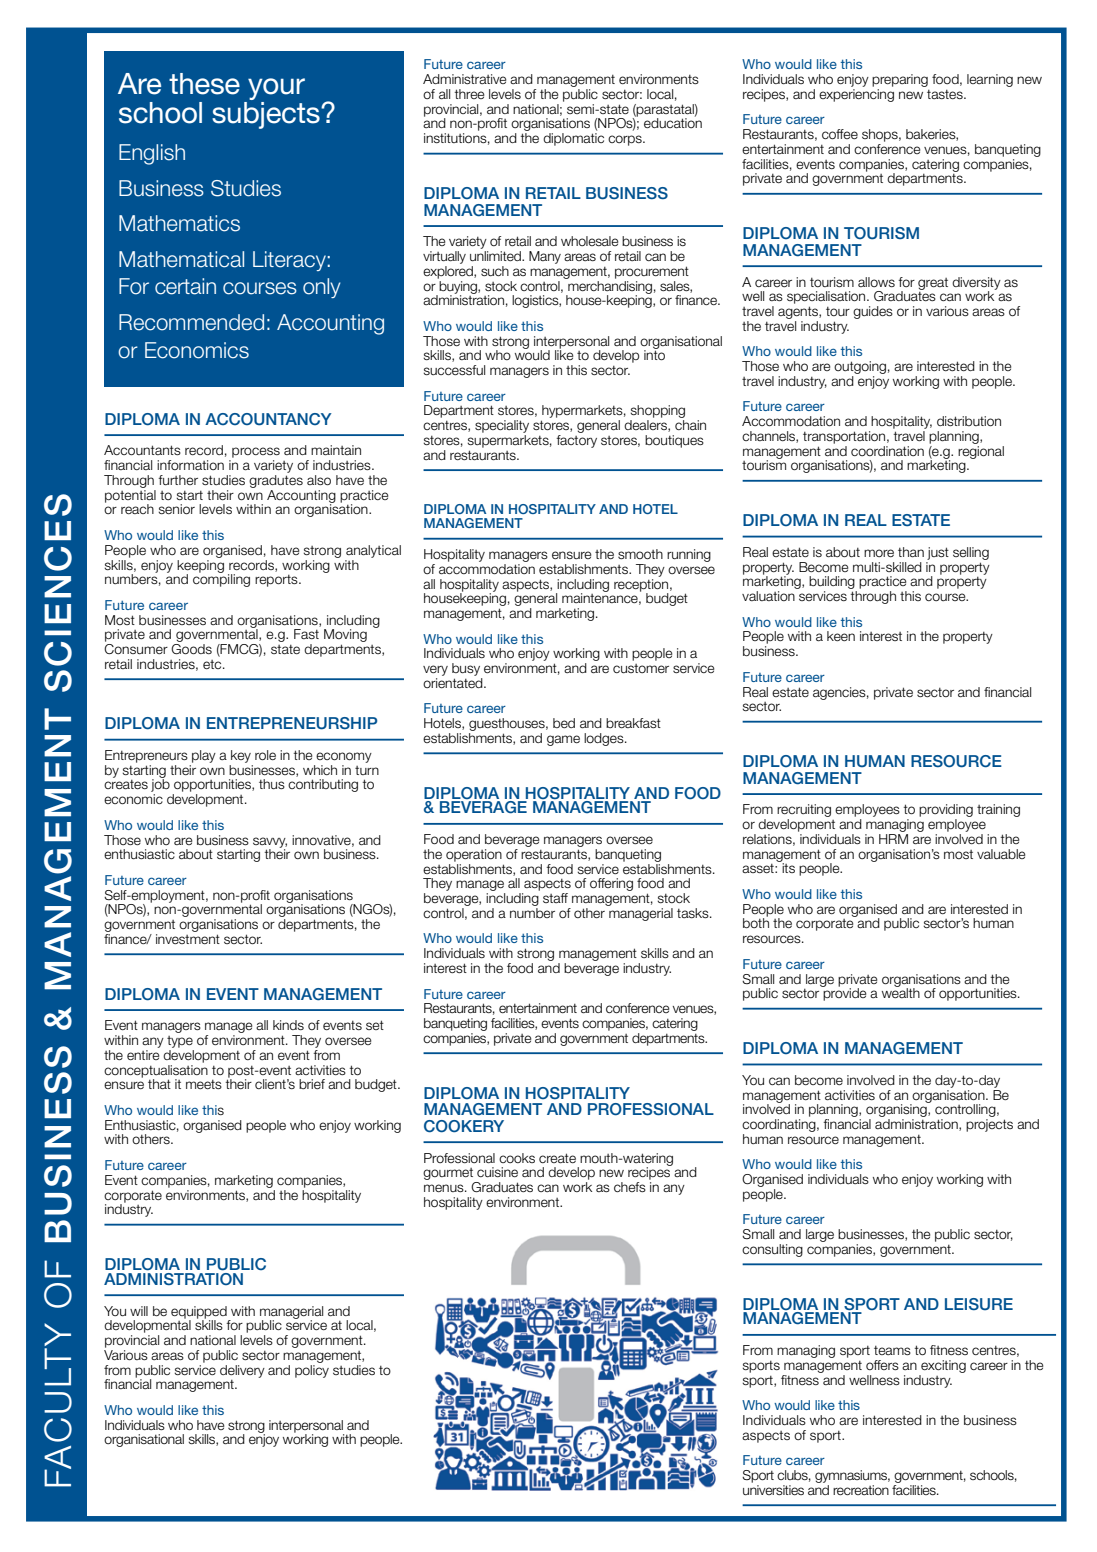 The height and width of the image is (1552, 1097). What do you see at coordinates (861, 1490) in the image?
I see `recreation` at bounding box center [861, 1490].
